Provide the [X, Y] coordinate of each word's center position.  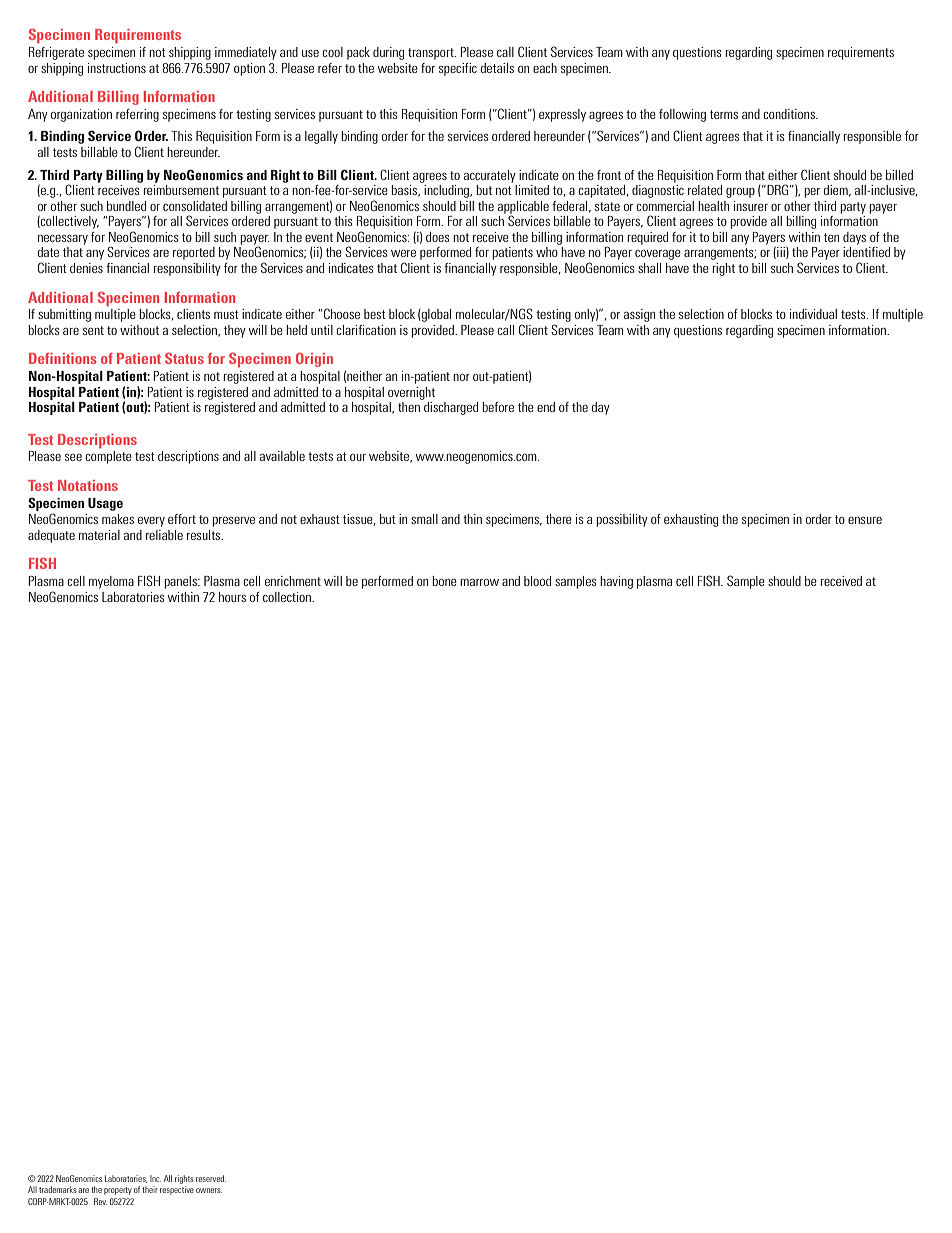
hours [232, 597]
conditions [790, 114]
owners [209, 1190]
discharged [451, 408]
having [616, 582]
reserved [211, 1178]
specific [458, 69]
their [150, 1189]
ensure [865, 520]
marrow [479, 582]
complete [108, 457]
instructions [117, 68]
